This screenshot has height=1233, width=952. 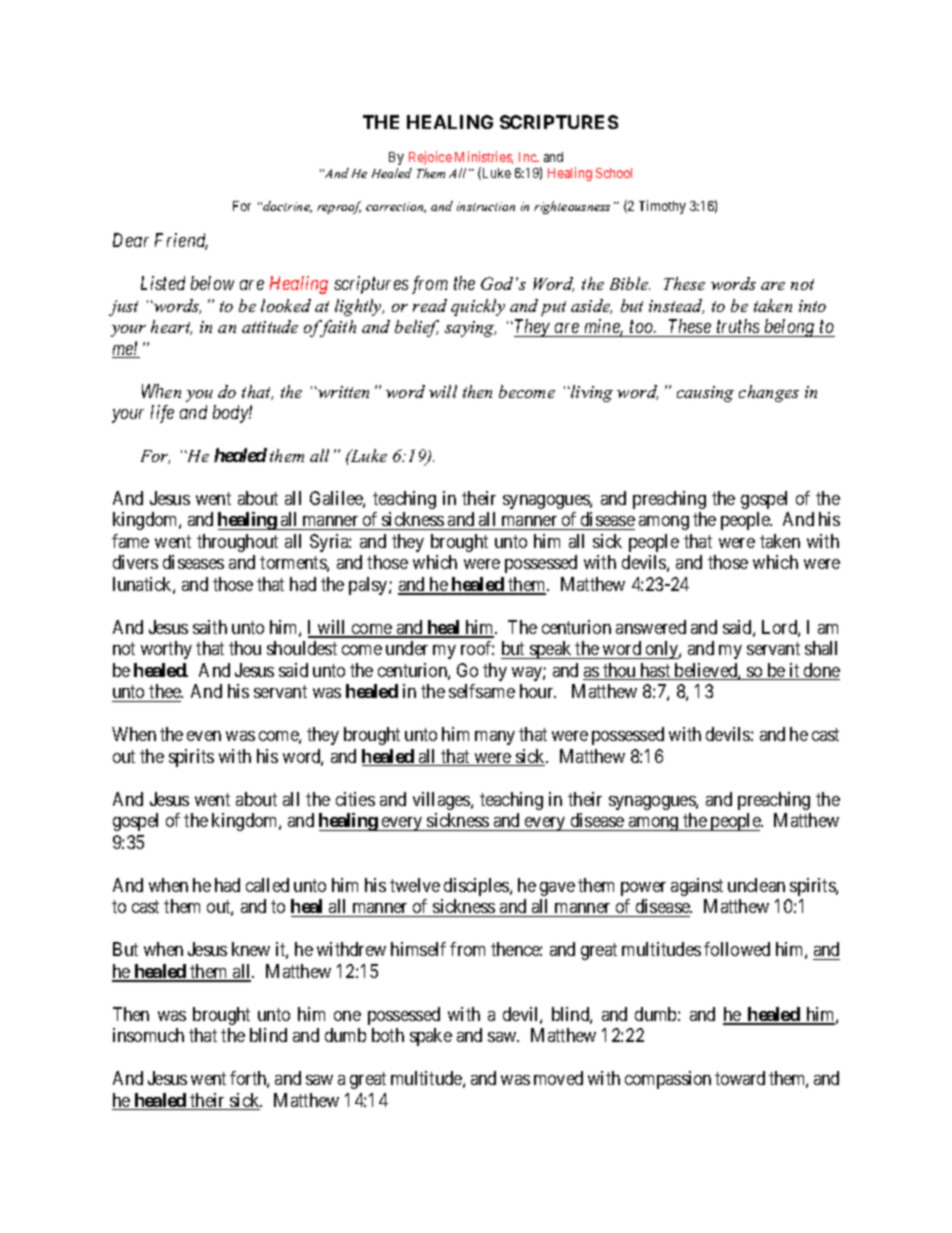 What do you see at coordinates (148, 1035) in the screenshot?
I see `insomuch` at bounding box center [148, 1035].
